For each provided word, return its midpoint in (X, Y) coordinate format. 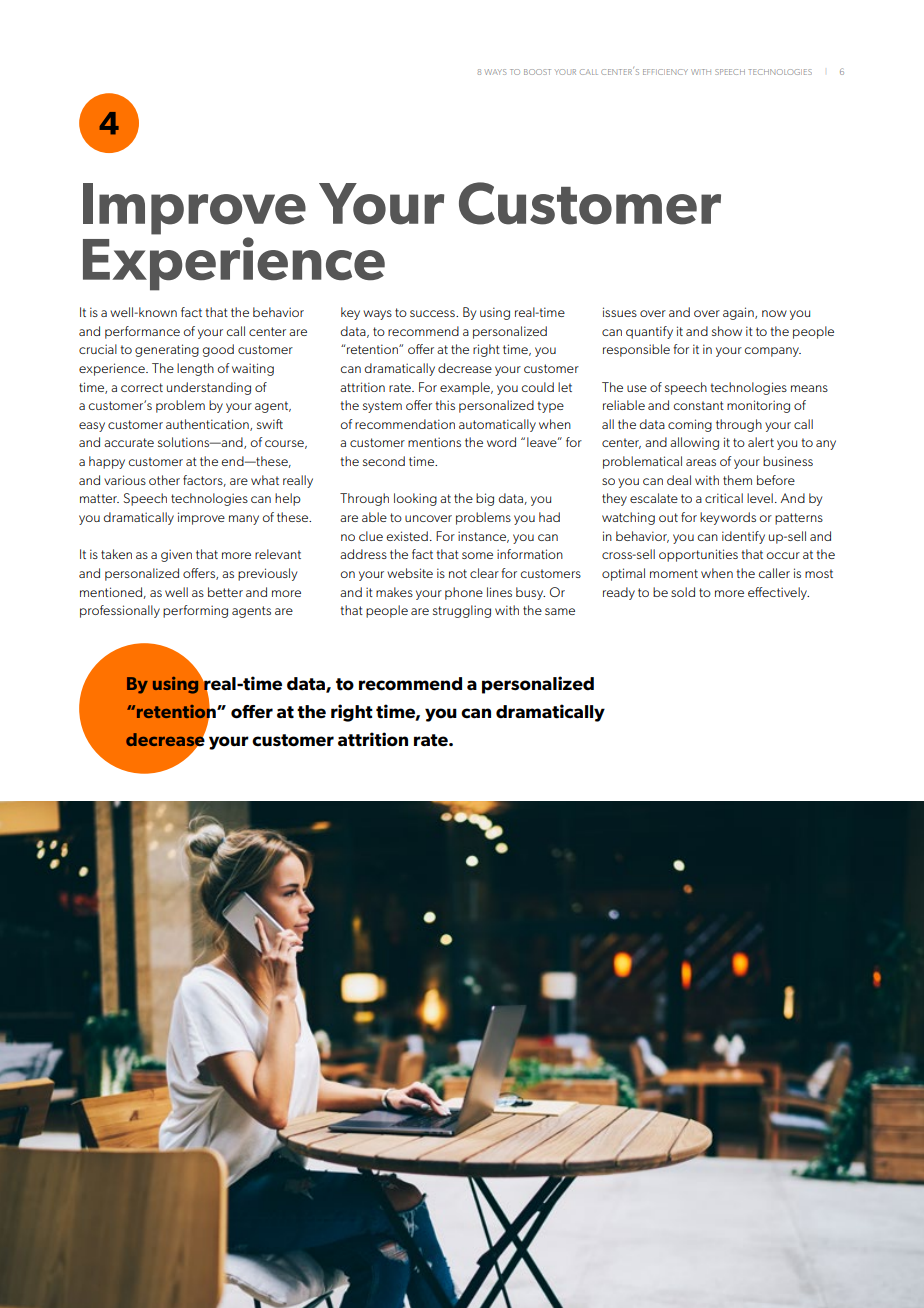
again (739, 313)
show (727, 331)
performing (195, 611)
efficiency (665, 72)
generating (167, 350)
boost (537, 72)
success (433, 313)
